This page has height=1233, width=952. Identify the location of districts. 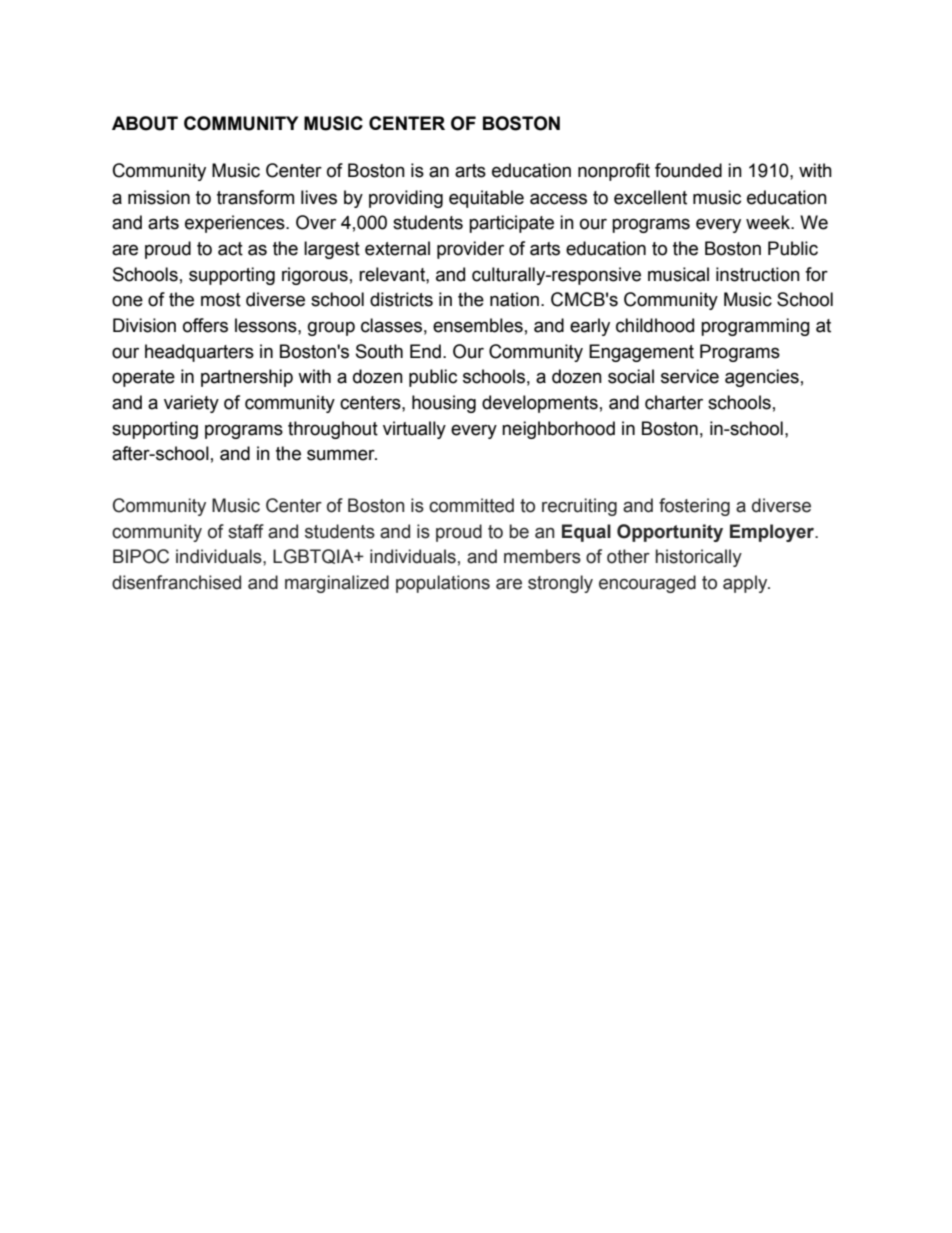
(401, 299).
